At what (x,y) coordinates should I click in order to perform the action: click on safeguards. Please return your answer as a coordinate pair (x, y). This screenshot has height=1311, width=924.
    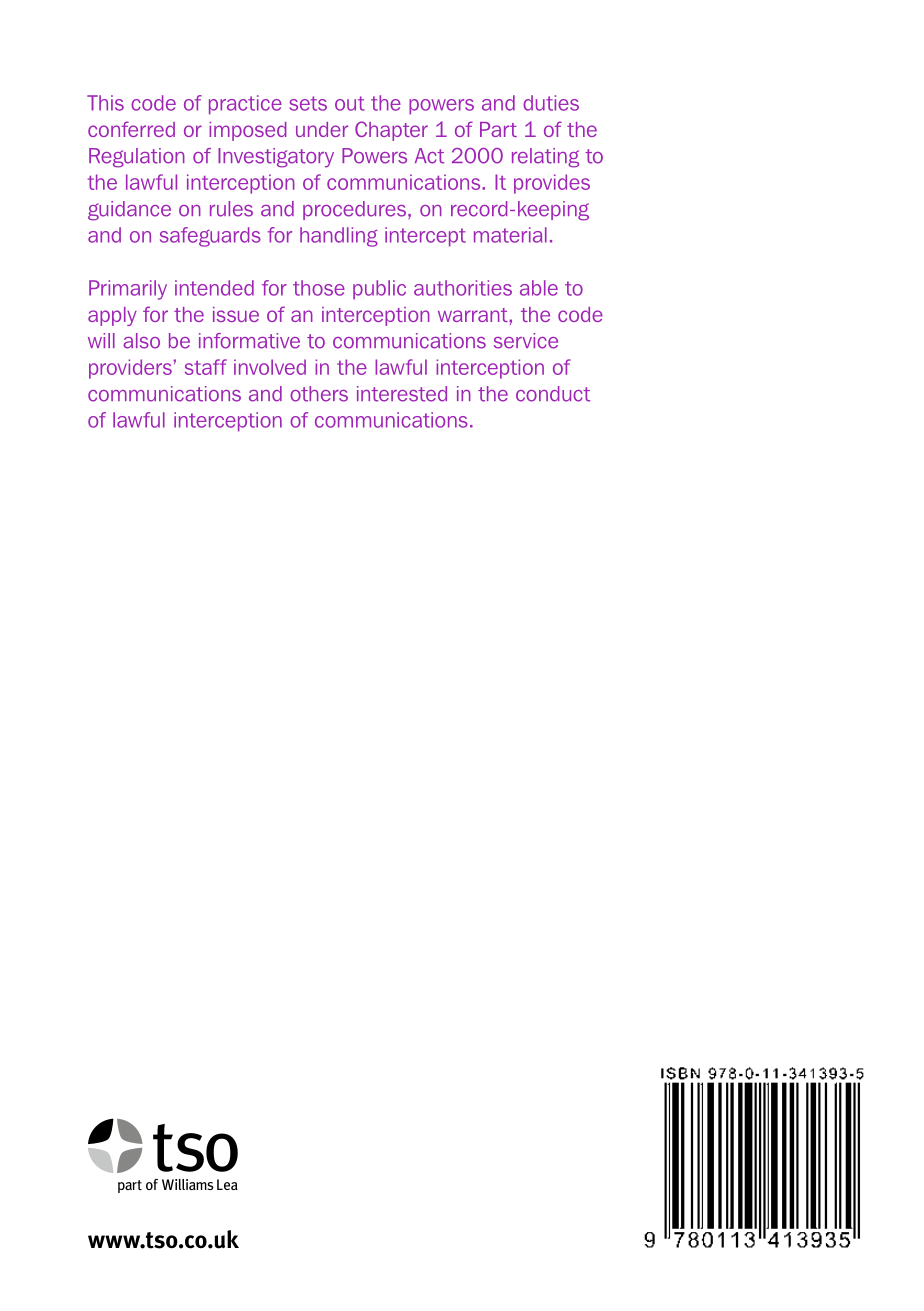
    Looking at the image, I should click on (210, 237).
